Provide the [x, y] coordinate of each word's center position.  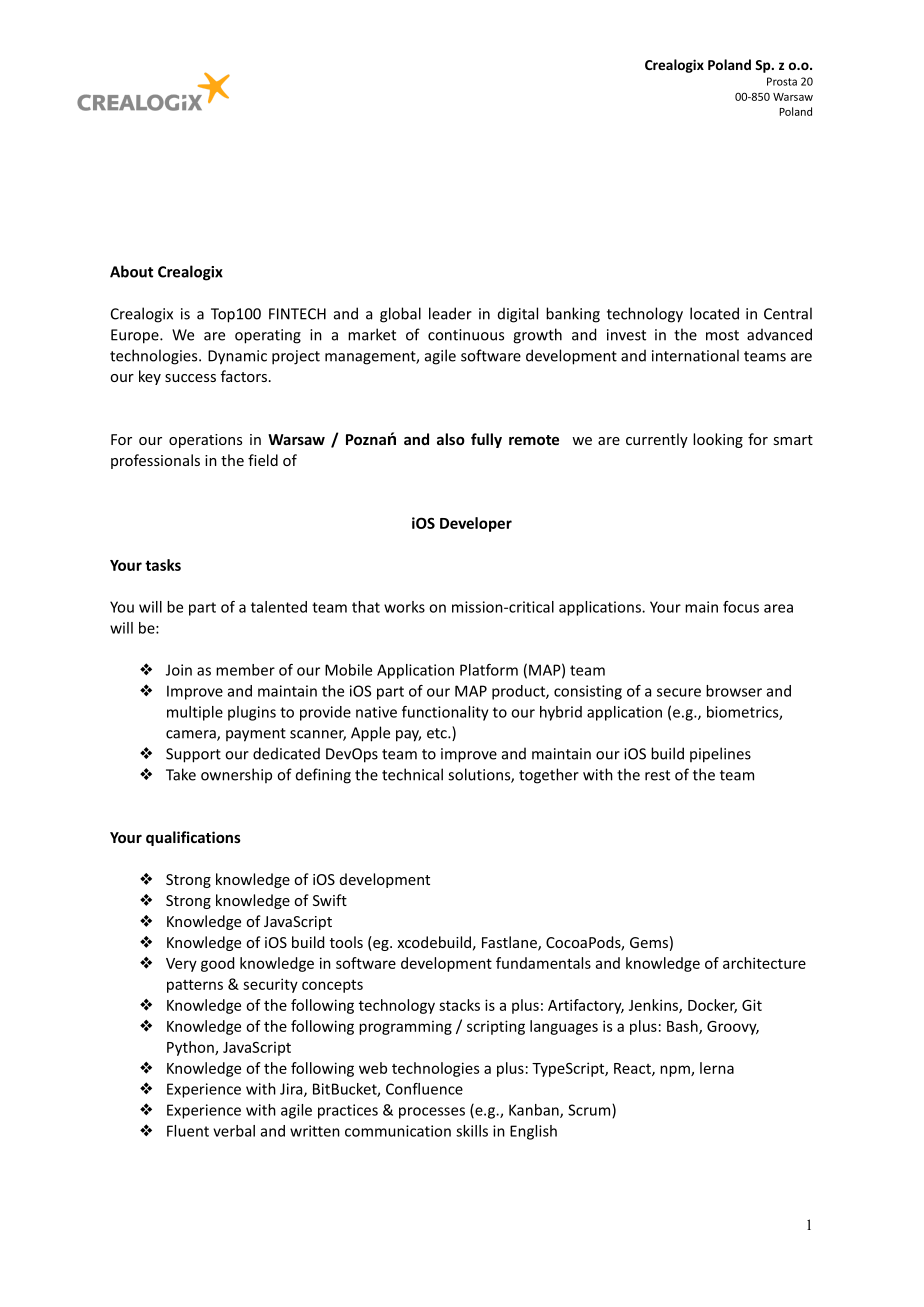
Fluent [188, 1131]
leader [450, 313]
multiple [195, 713]
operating [268, 336]
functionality [445, 713]
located [714, 313]
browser [734, 691]
